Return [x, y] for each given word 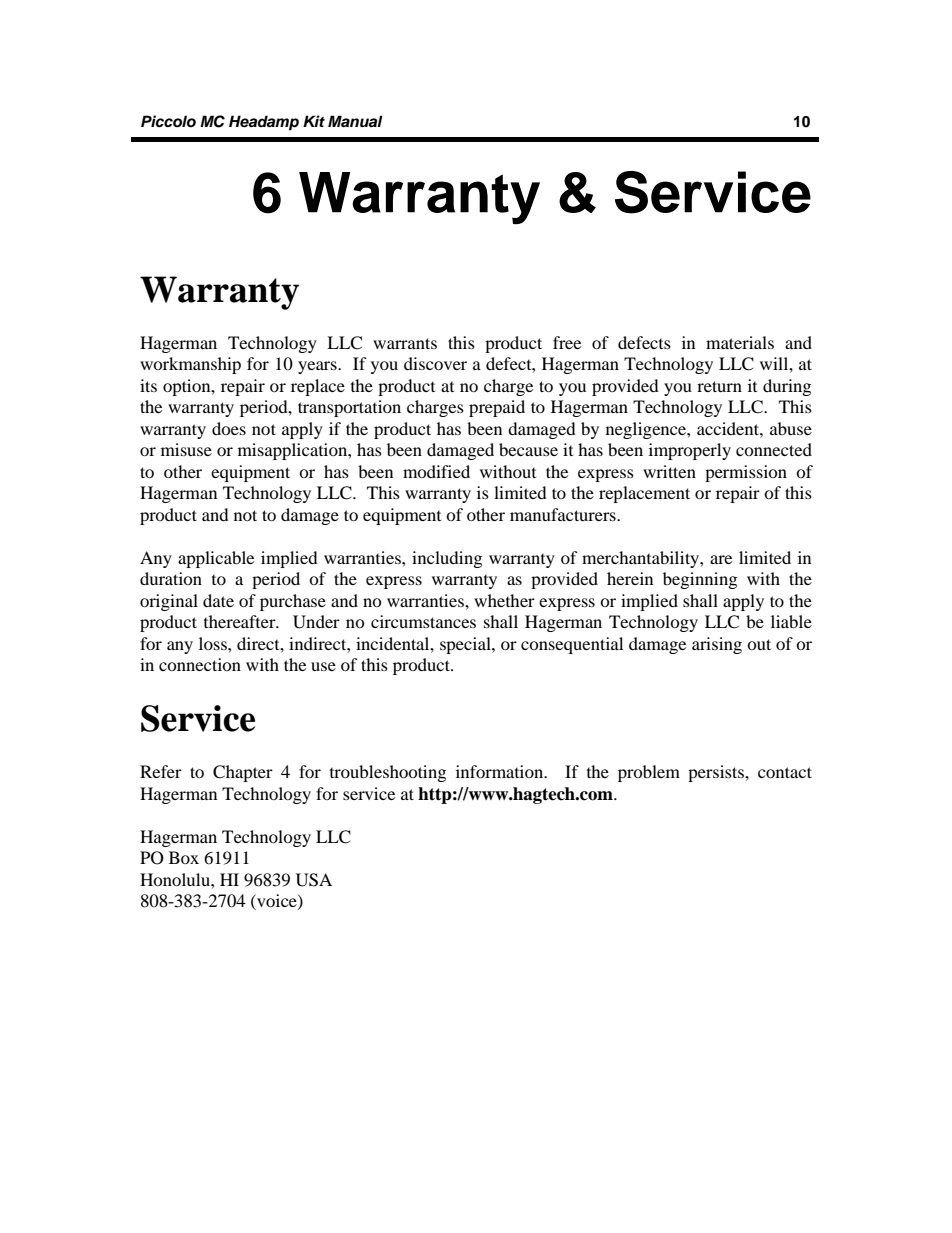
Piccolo [168, 121]
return [719, 386]
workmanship [190, 365]
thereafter [241, 621]
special [466, 645]
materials [740, 342]
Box [184, 857]
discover [435, 363]
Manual [355, 121]
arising [717, 645]
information [501, 771]
